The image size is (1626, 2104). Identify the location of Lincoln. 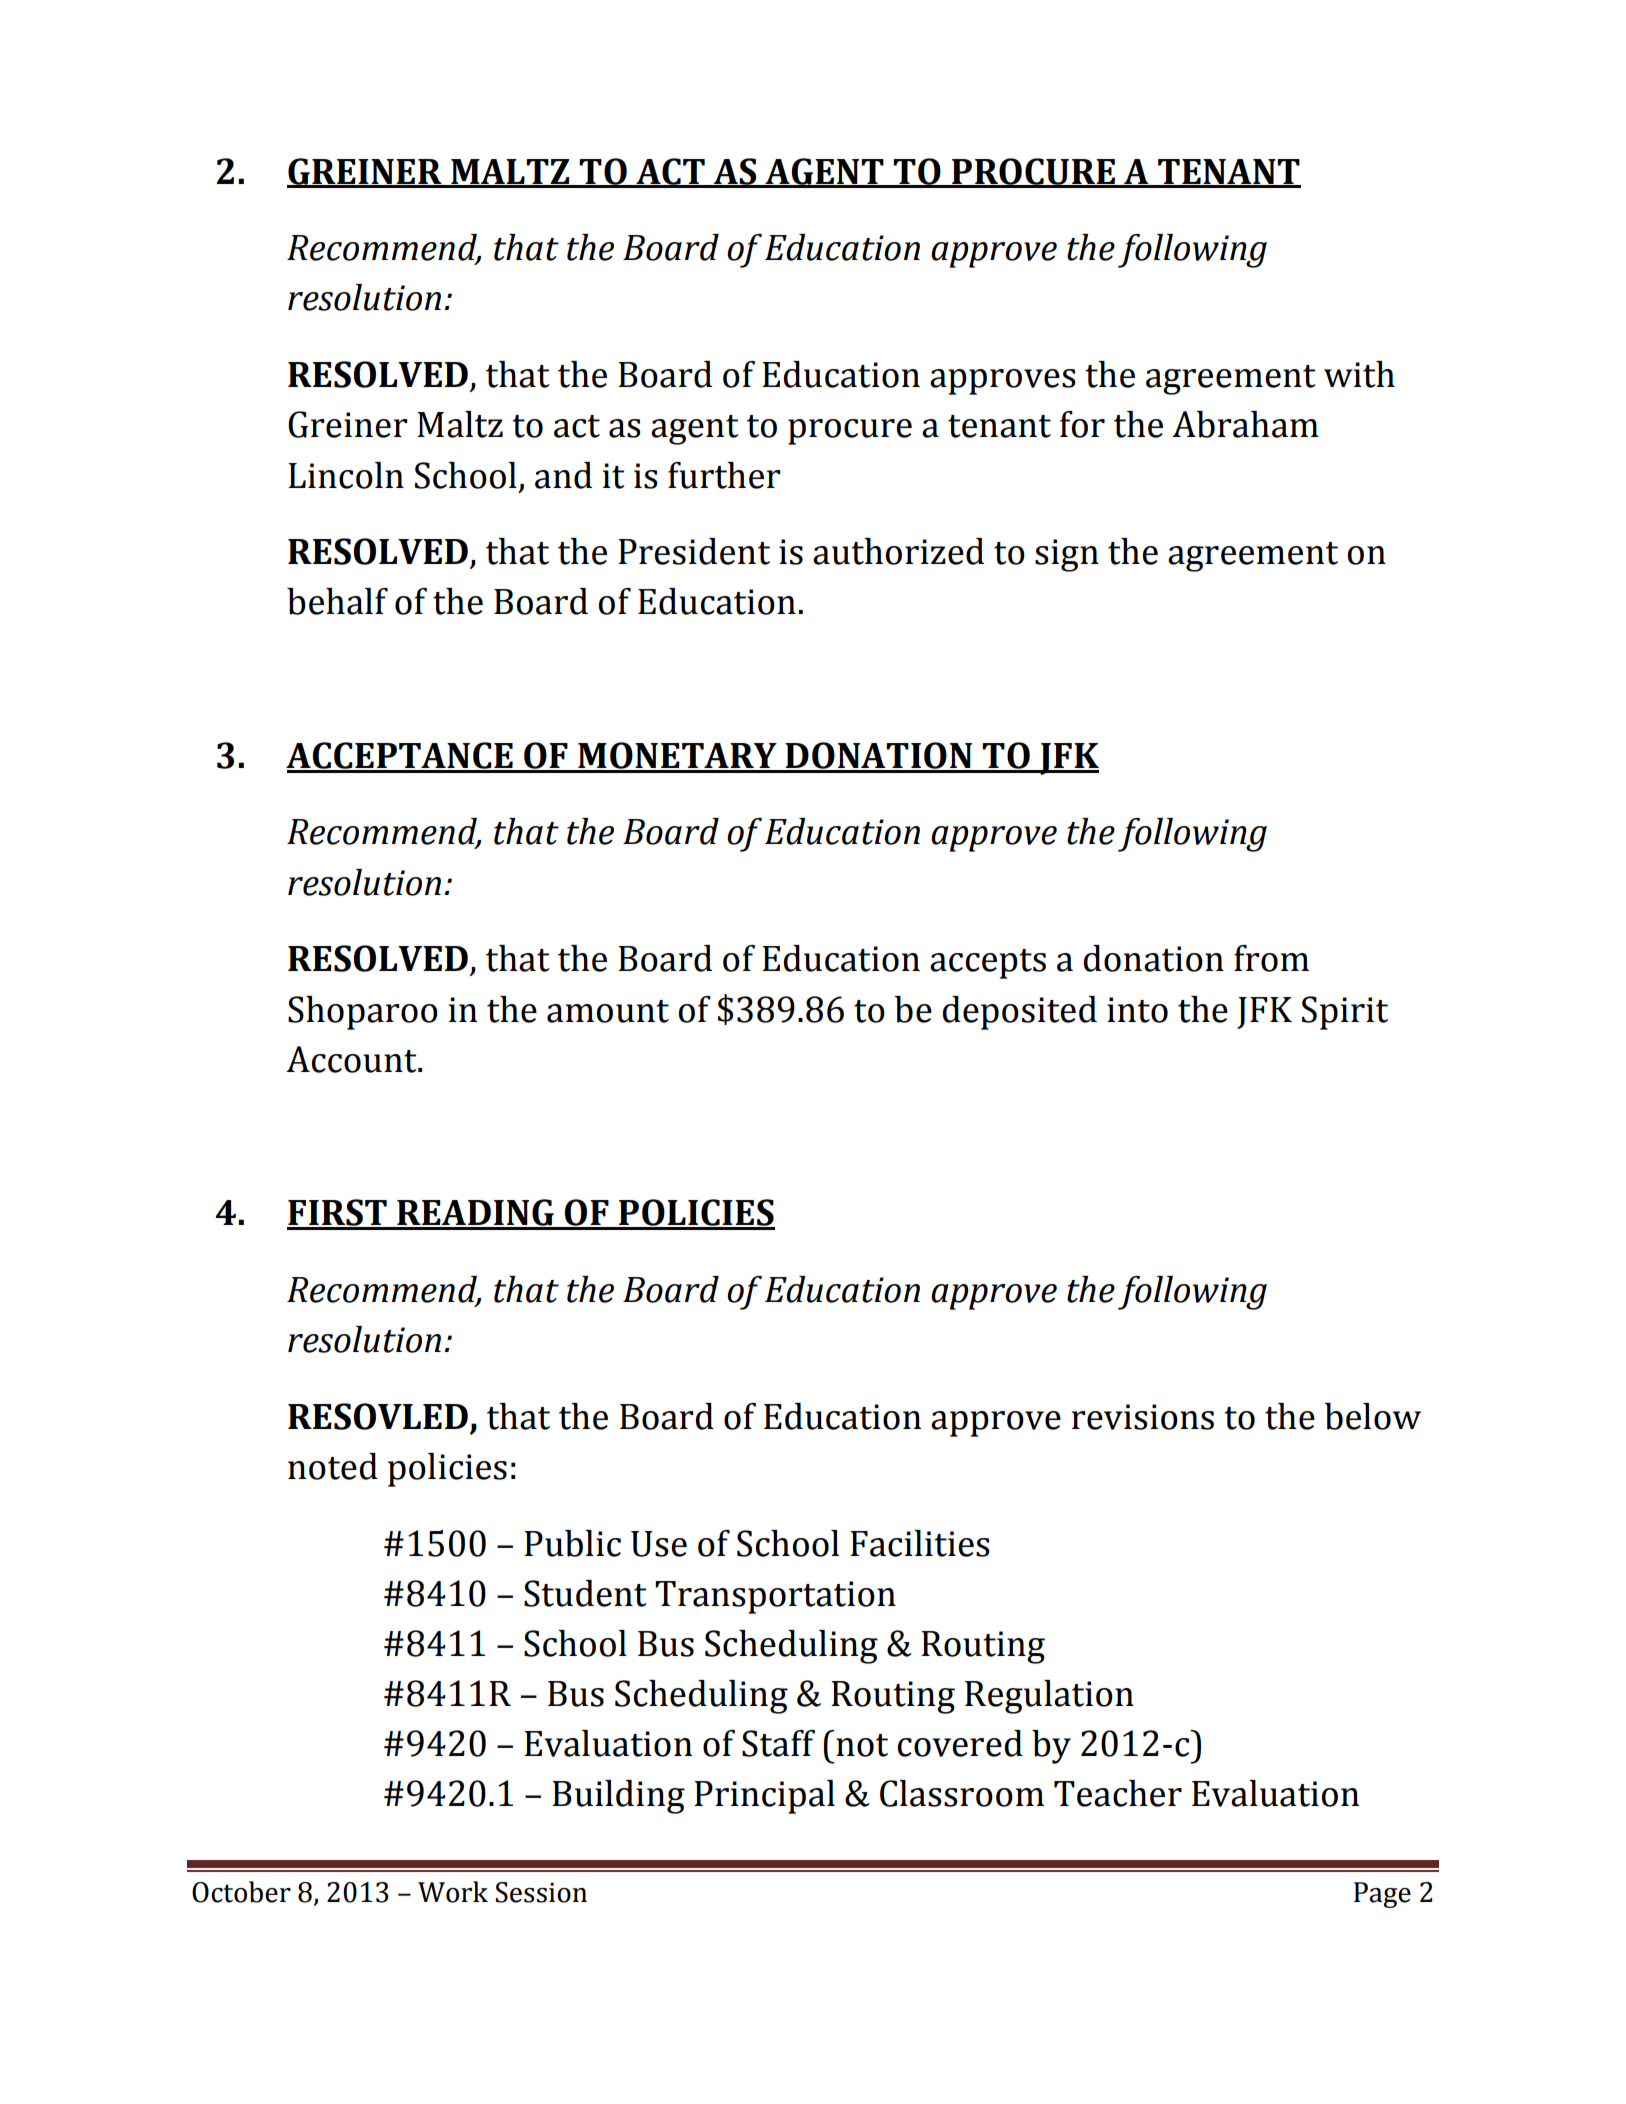
(346, 475).
